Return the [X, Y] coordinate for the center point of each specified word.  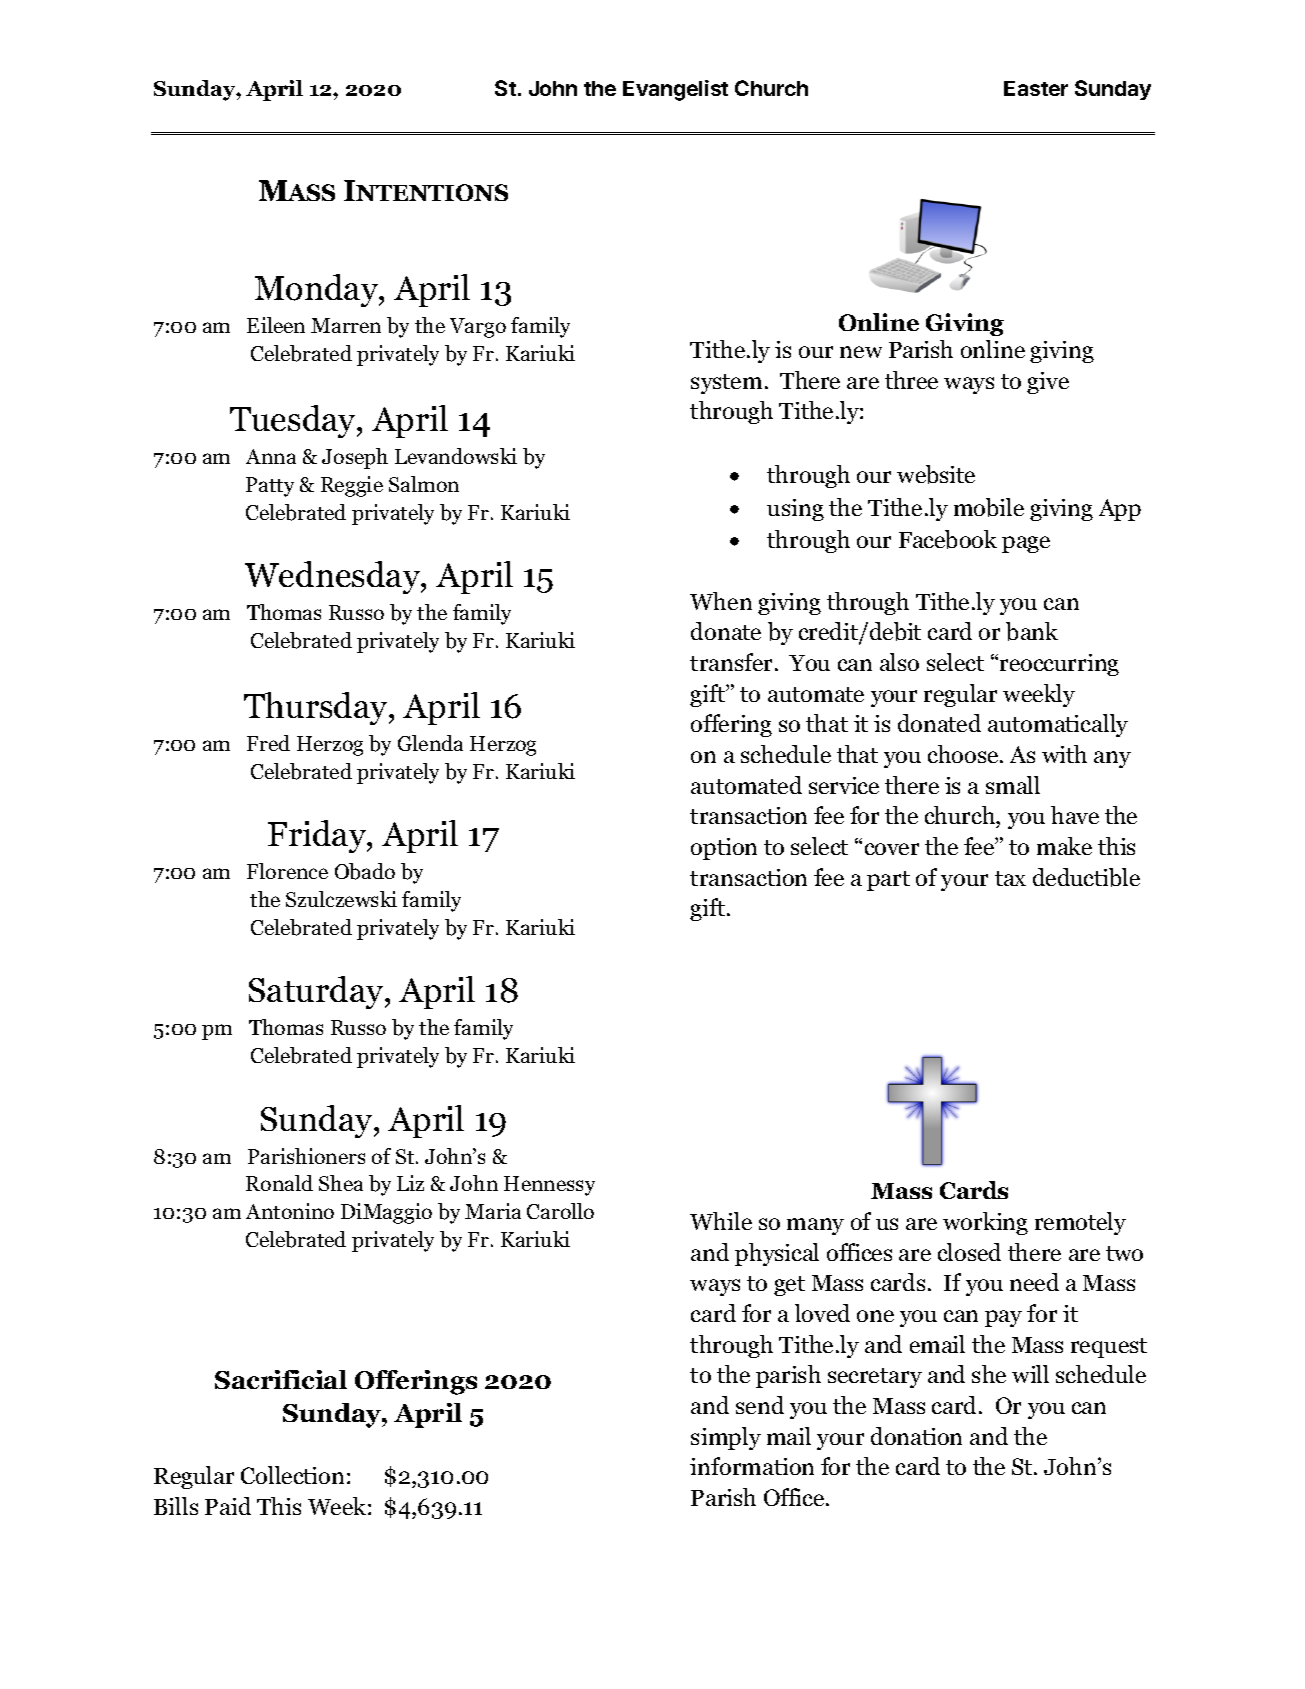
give [1048, 383]
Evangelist [675, 90]
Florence [287, 871]
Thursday [317, 708]
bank [1032, 631]
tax [1010, 878]
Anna [271, 456]
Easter [1036, 88]
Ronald [279, 1183]
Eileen [276, 325]
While [721, 1221]
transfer [733, 662]
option [724, 849]
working [985, 1223]
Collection [292, 1475]
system [726, 384]
